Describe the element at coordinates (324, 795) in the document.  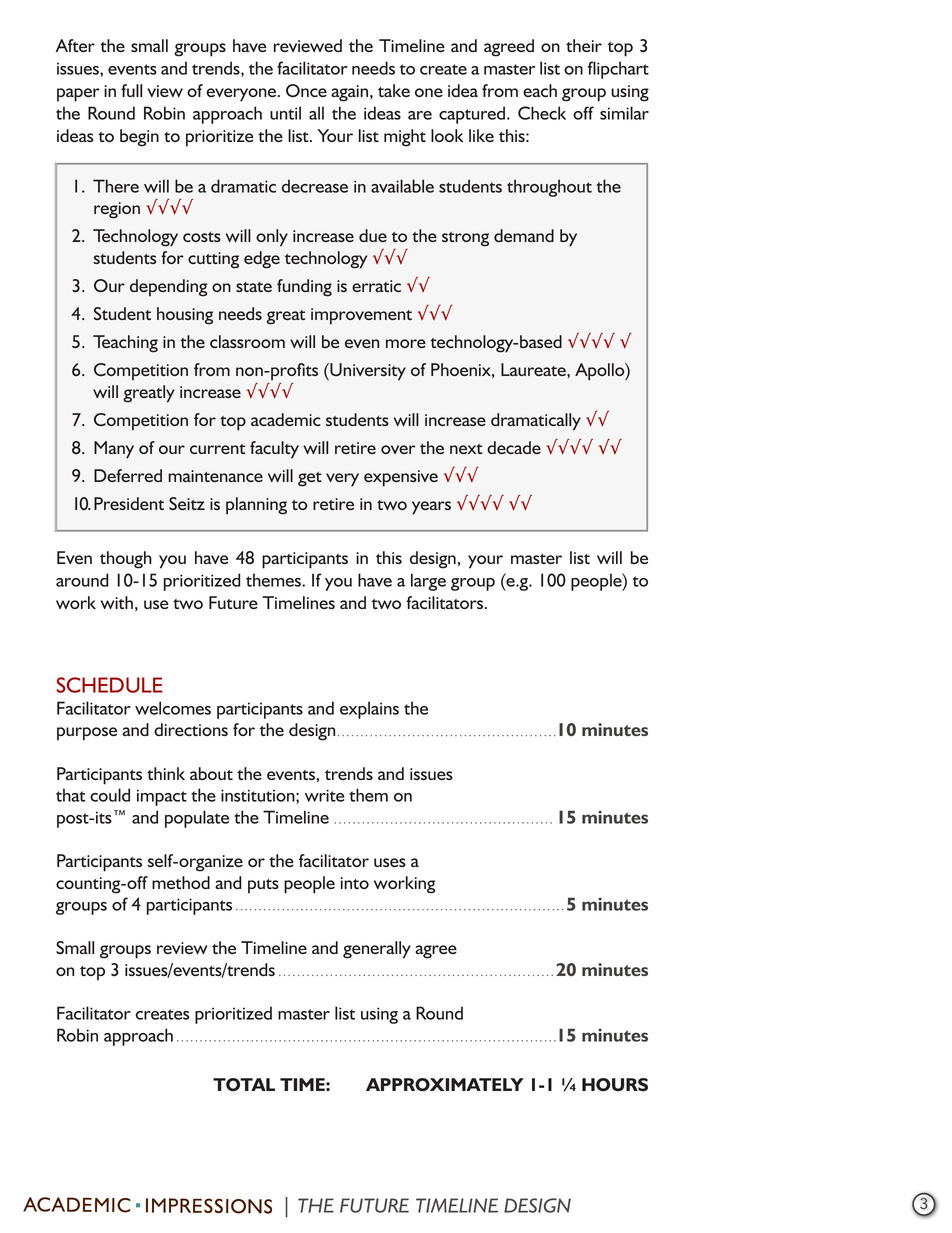
I see `write` at that location.
